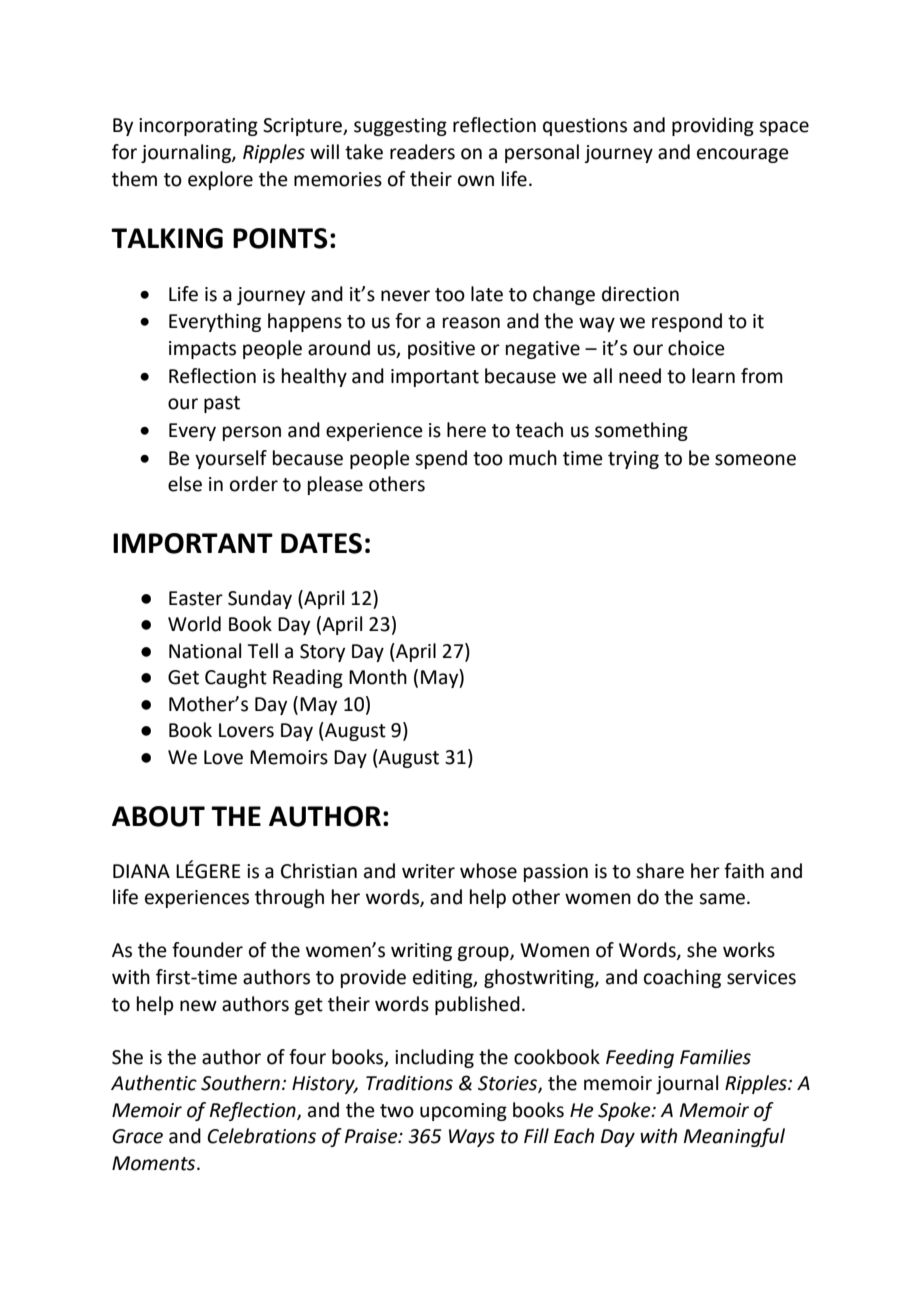 This page has height=1308, width=924. I want to click on encourage, so click(743, 155).
